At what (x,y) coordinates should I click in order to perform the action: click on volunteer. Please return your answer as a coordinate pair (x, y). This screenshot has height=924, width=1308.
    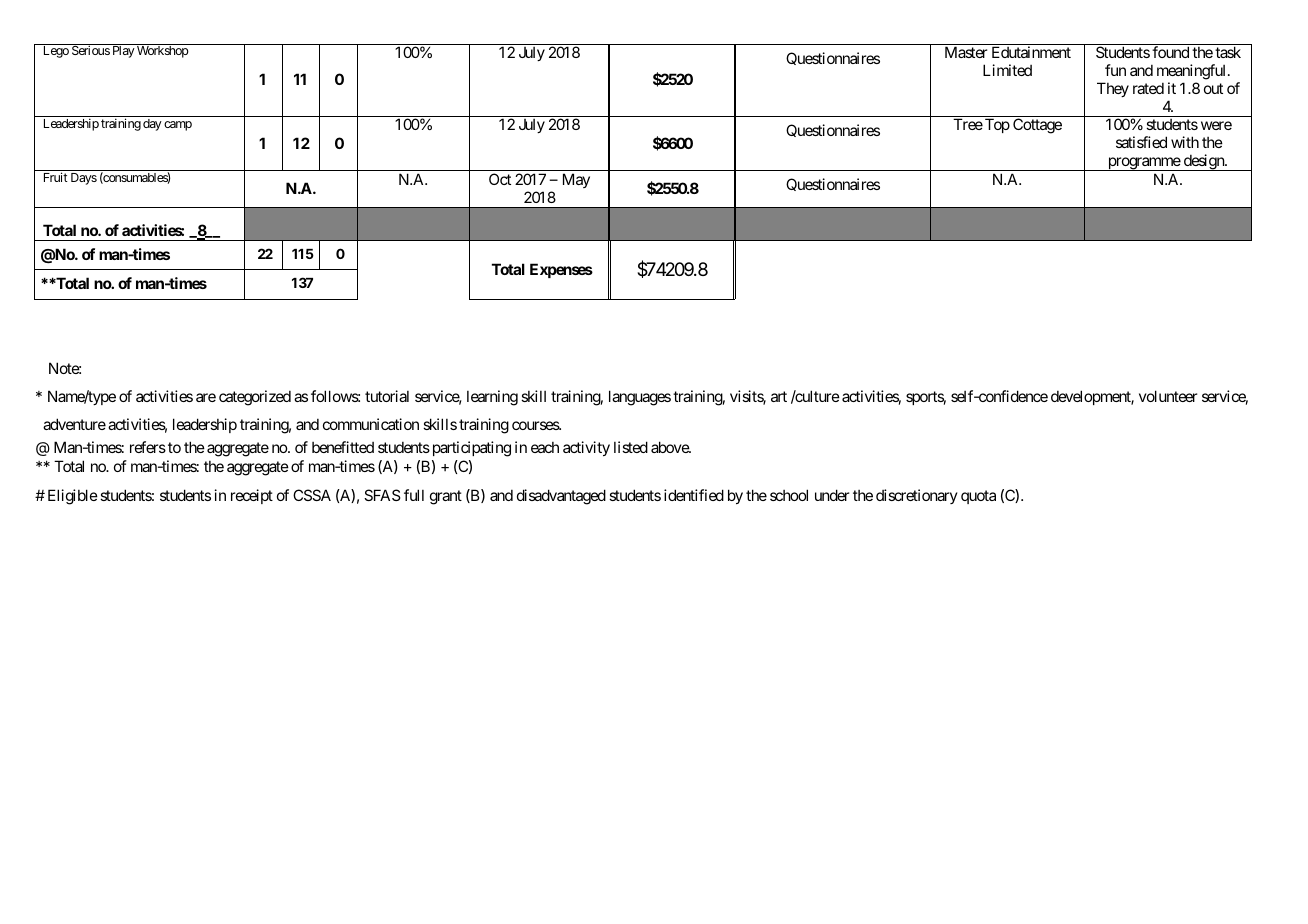
    Looking at the image, I should click on (1168, 396).
